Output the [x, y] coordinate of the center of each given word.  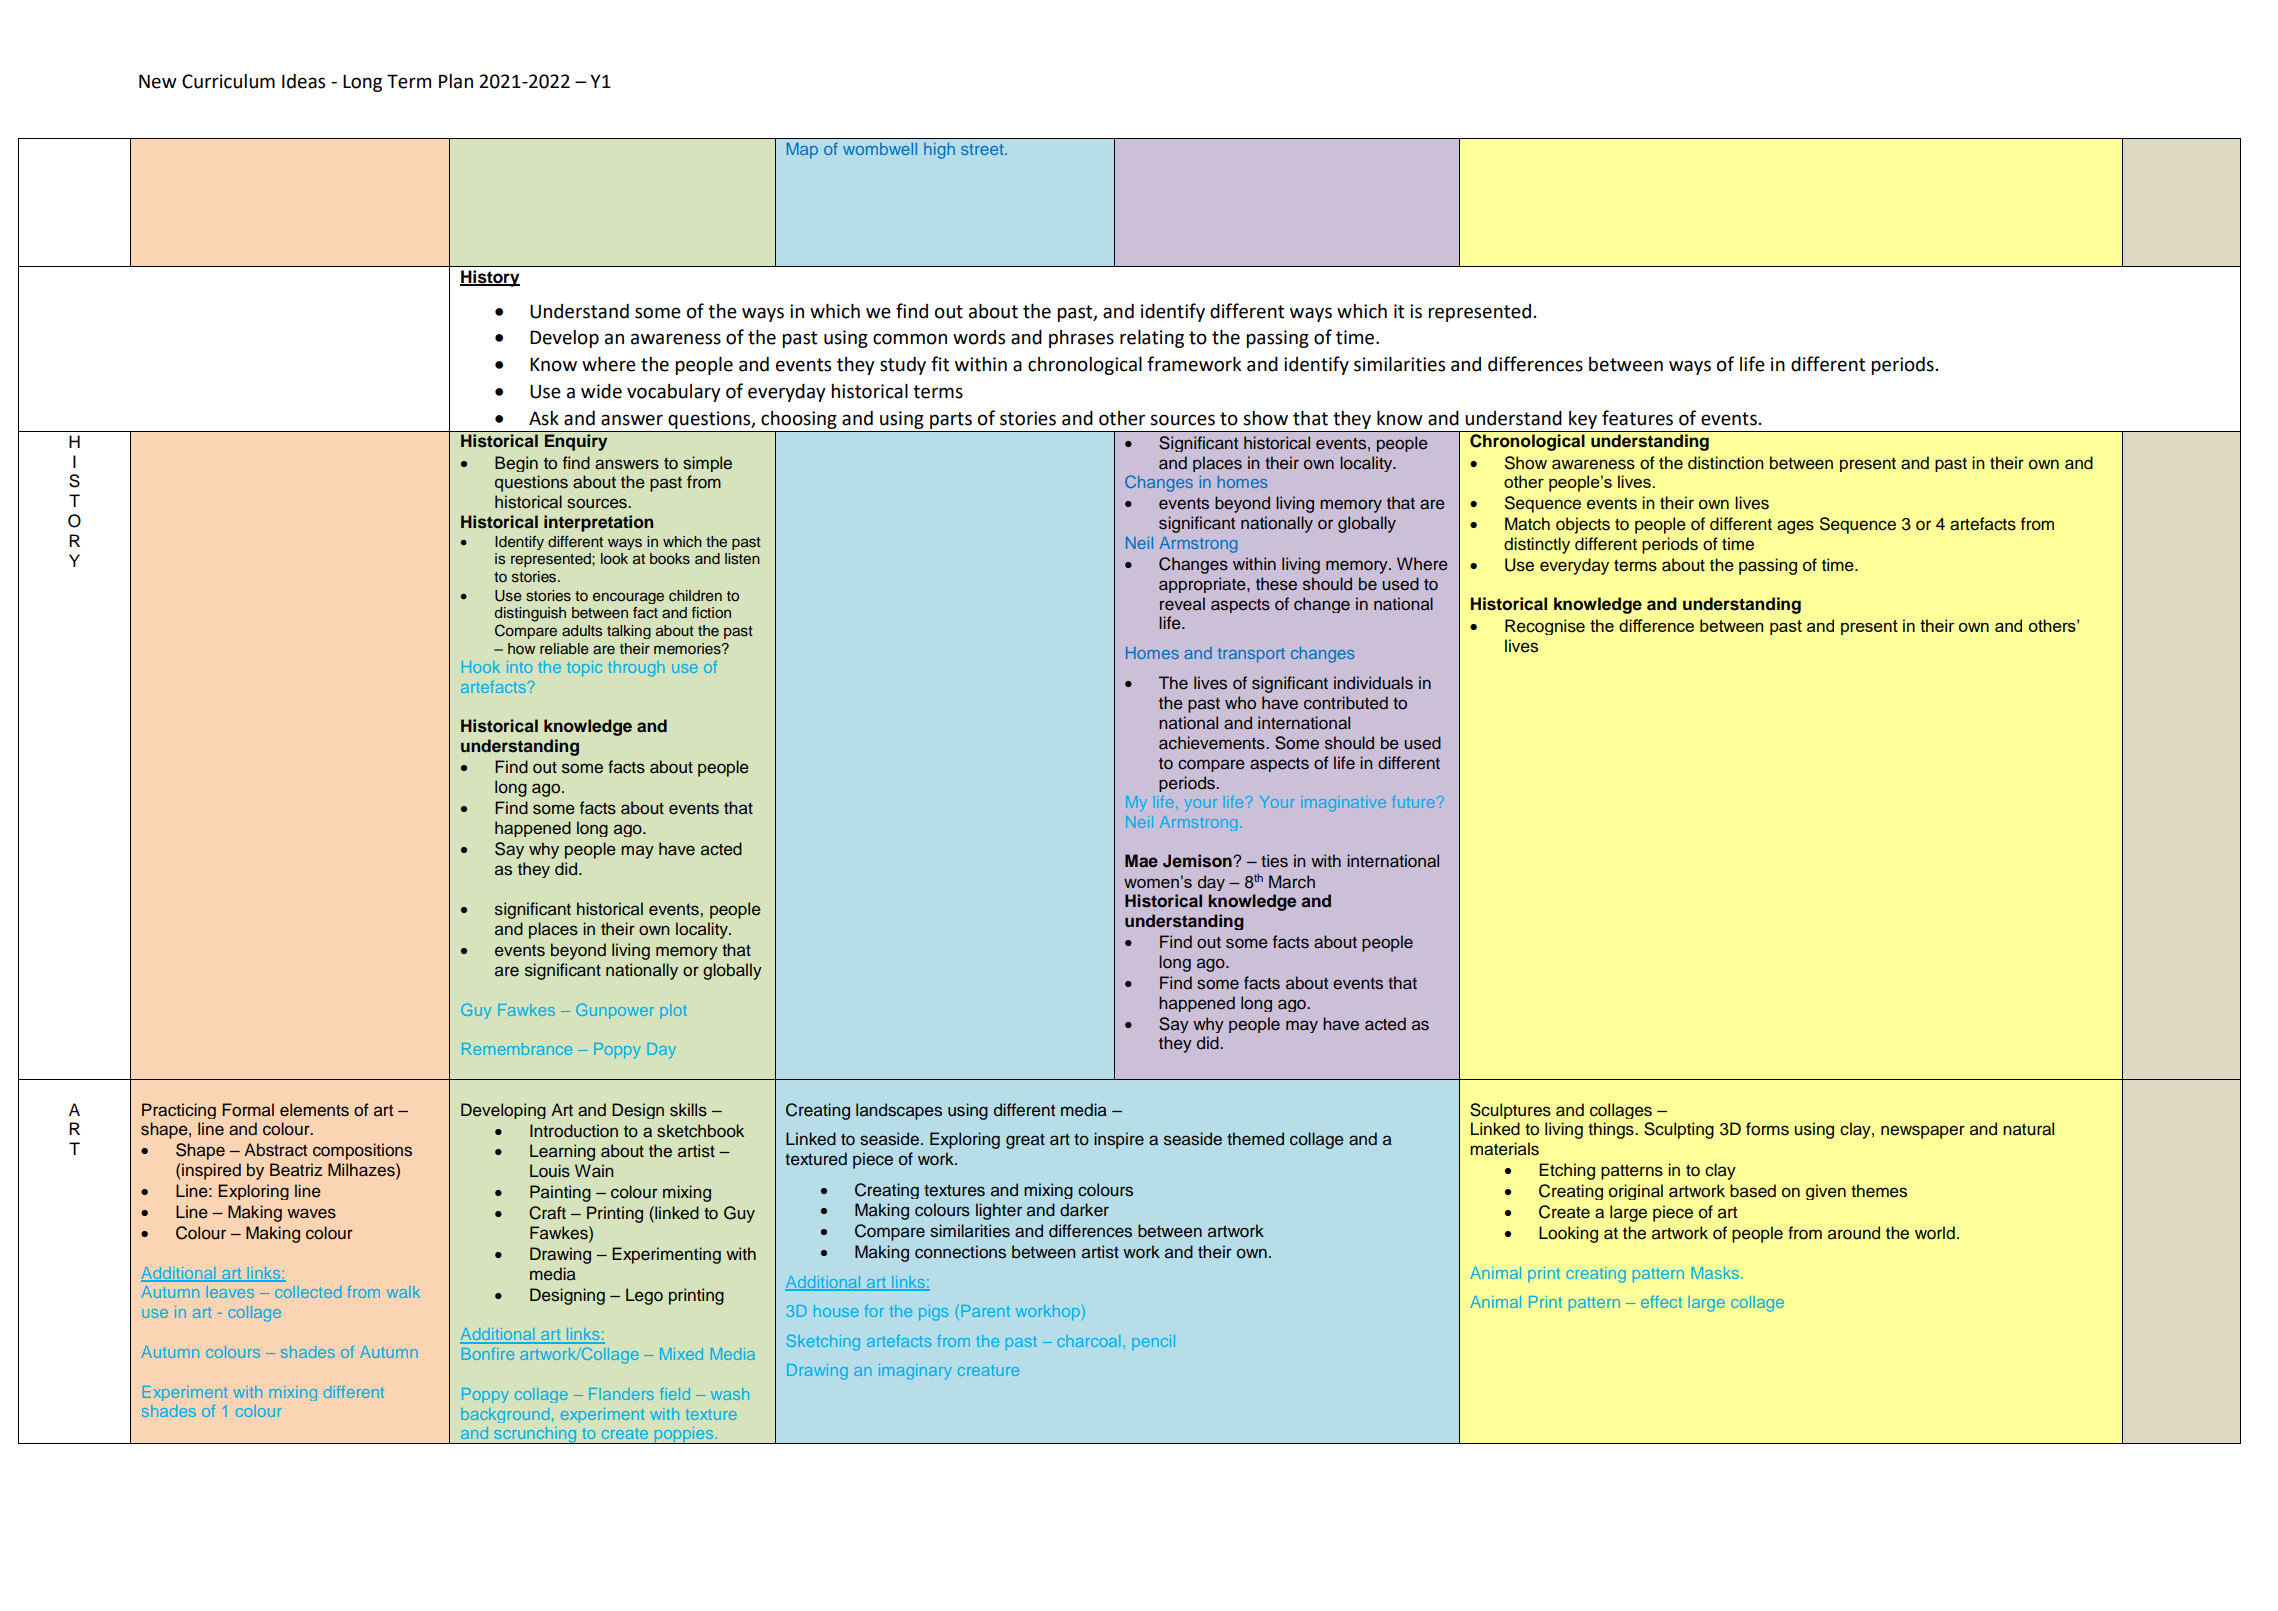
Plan [456, 81]
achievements [1213, 743]
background [505, 1415]
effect [1661, 1302]
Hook [481, 667]
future [1413, 802]
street [983, 149]
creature [988, 1370]
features [1637, 418]
